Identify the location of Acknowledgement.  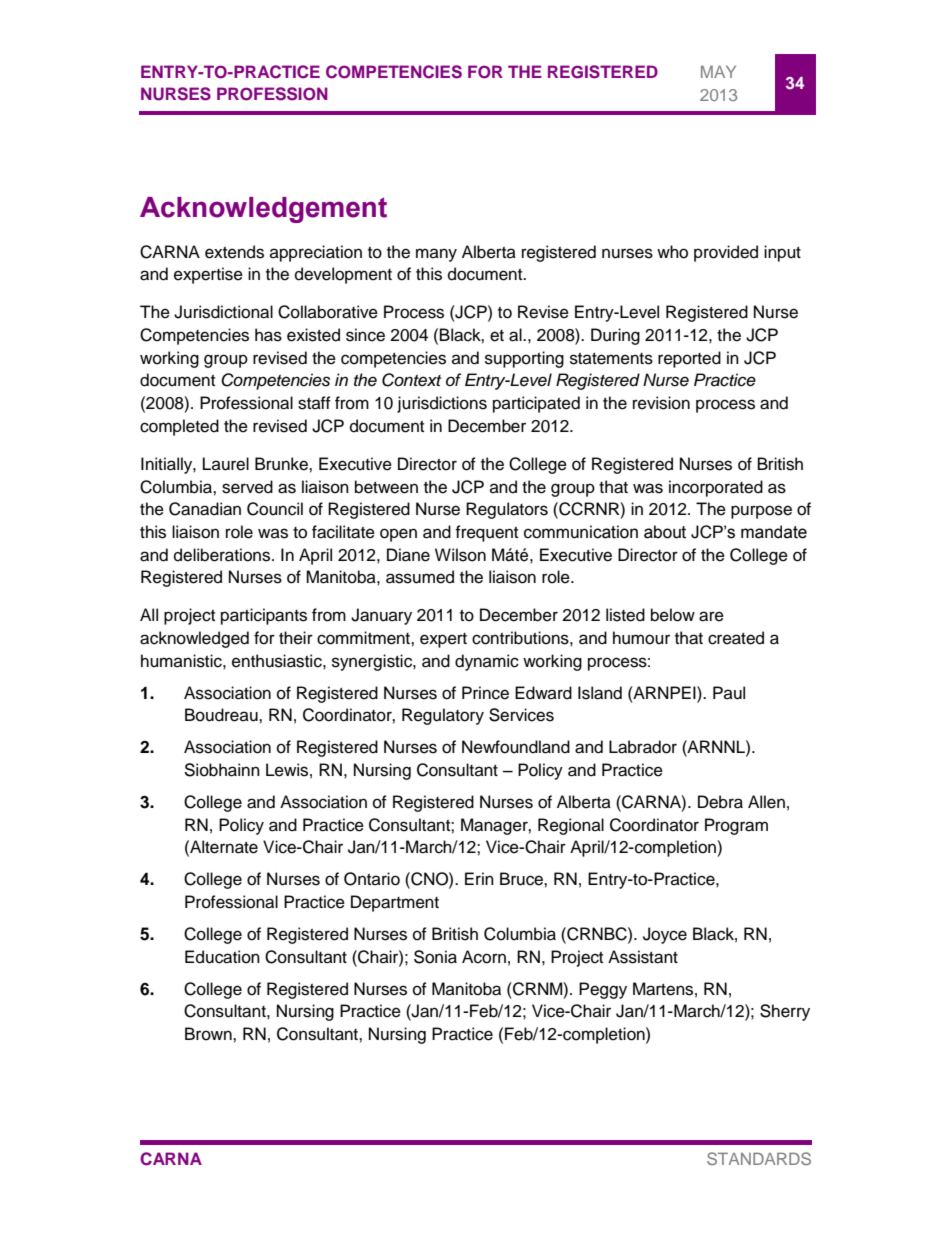
(263, 210).
